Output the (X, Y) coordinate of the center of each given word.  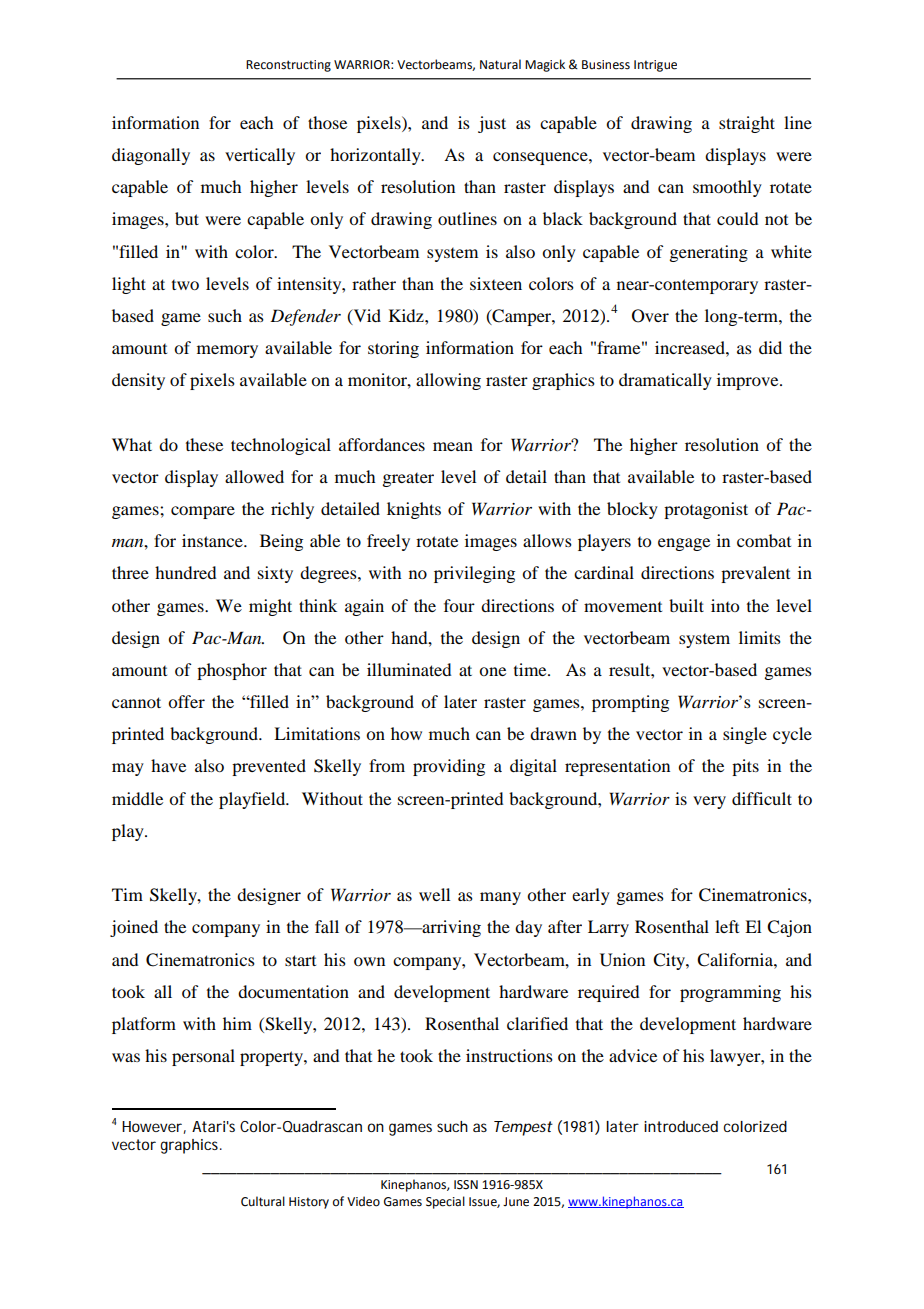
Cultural (263, 1201)
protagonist (706, 510)
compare (203, 512)
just (492, 124)
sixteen (496, 283)
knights (414, 510)
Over (650, 316)
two (185, 285)
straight (747, 124)
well (434, 894)
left (727, 926)
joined (134, 928)
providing (449, 767)
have (168, 765)
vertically (260, 156)
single (745, 735)
